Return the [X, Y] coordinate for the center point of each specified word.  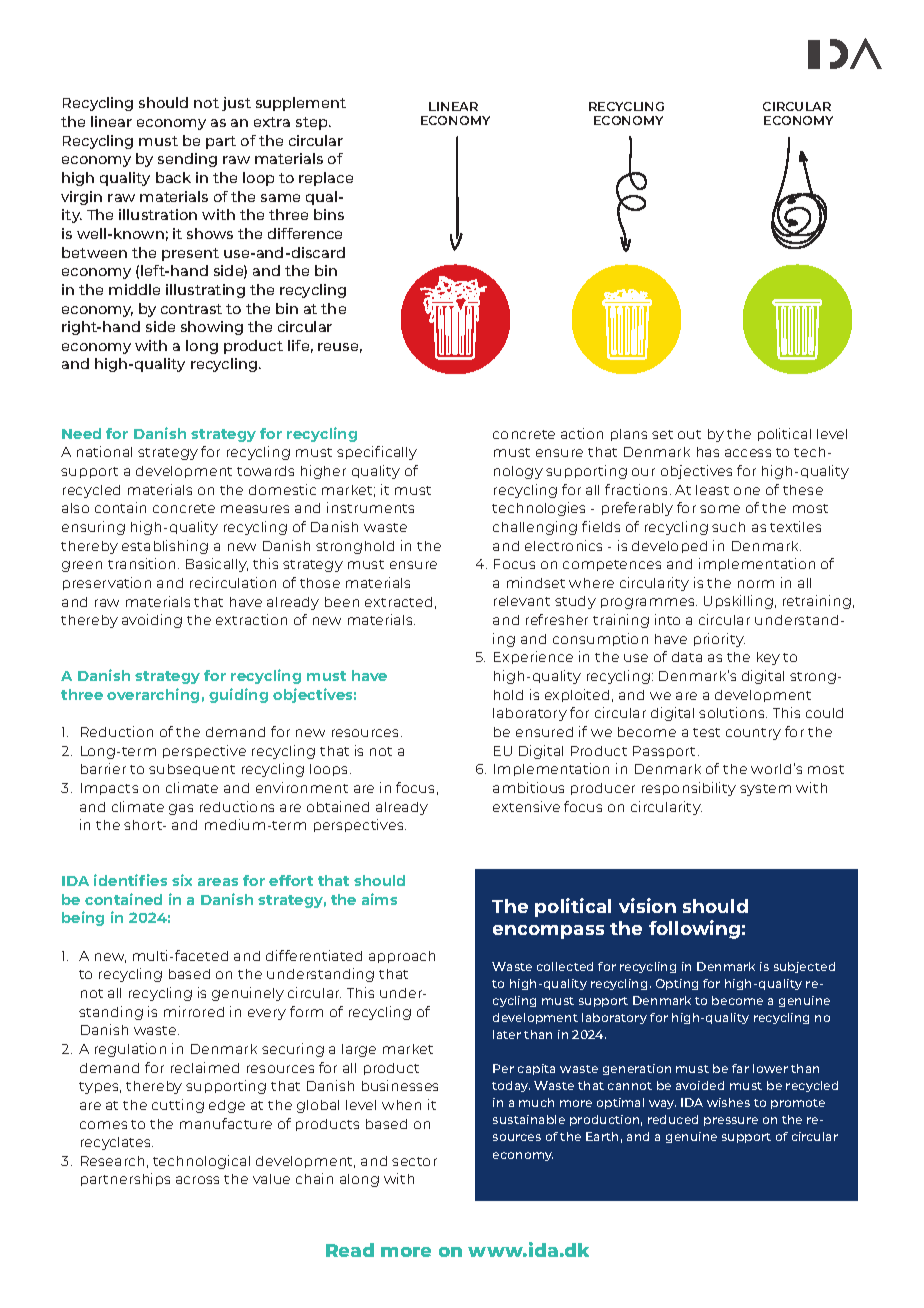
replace [326, 179]
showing [212, 328]
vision [647, 905]
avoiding [152, 621]
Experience [533, 657]
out [689, 434]
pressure [731, 1121]
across [197, 1180]
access [748, 453]
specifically [377, 453]
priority [719, 640]
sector [414, 1161]
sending [187, 160]
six [182, 880]
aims [379, 899]
